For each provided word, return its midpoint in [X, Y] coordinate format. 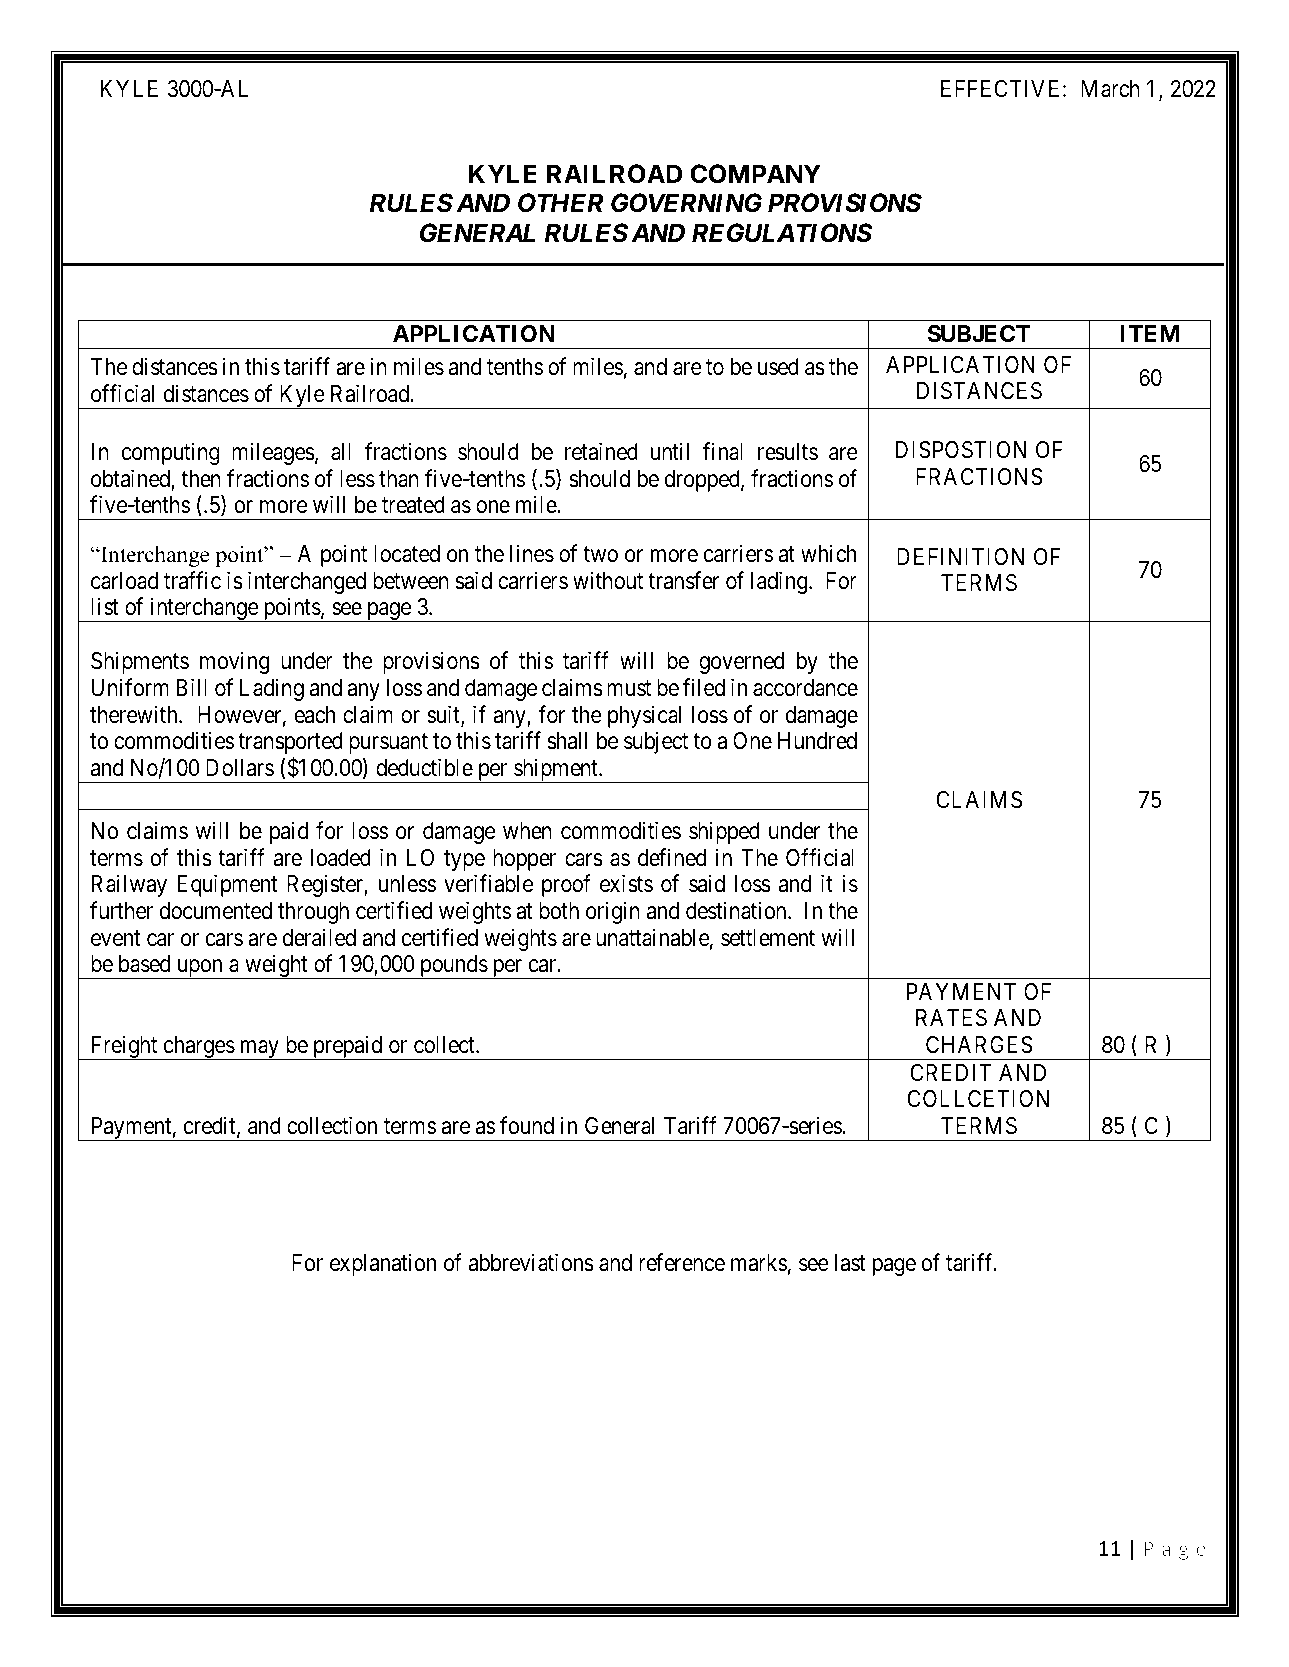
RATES [951, 1018]
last [850, 1263]
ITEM [1149, 333]
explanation [383, 1264]
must [629, 689]
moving [234, 663]
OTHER [561, 203]
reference [682, 1262]
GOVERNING [686, 203]
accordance [805, 688]
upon [199, 969]
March [1110, 89]
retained [601, 451]
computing [171, 453]
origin [613, 912]
